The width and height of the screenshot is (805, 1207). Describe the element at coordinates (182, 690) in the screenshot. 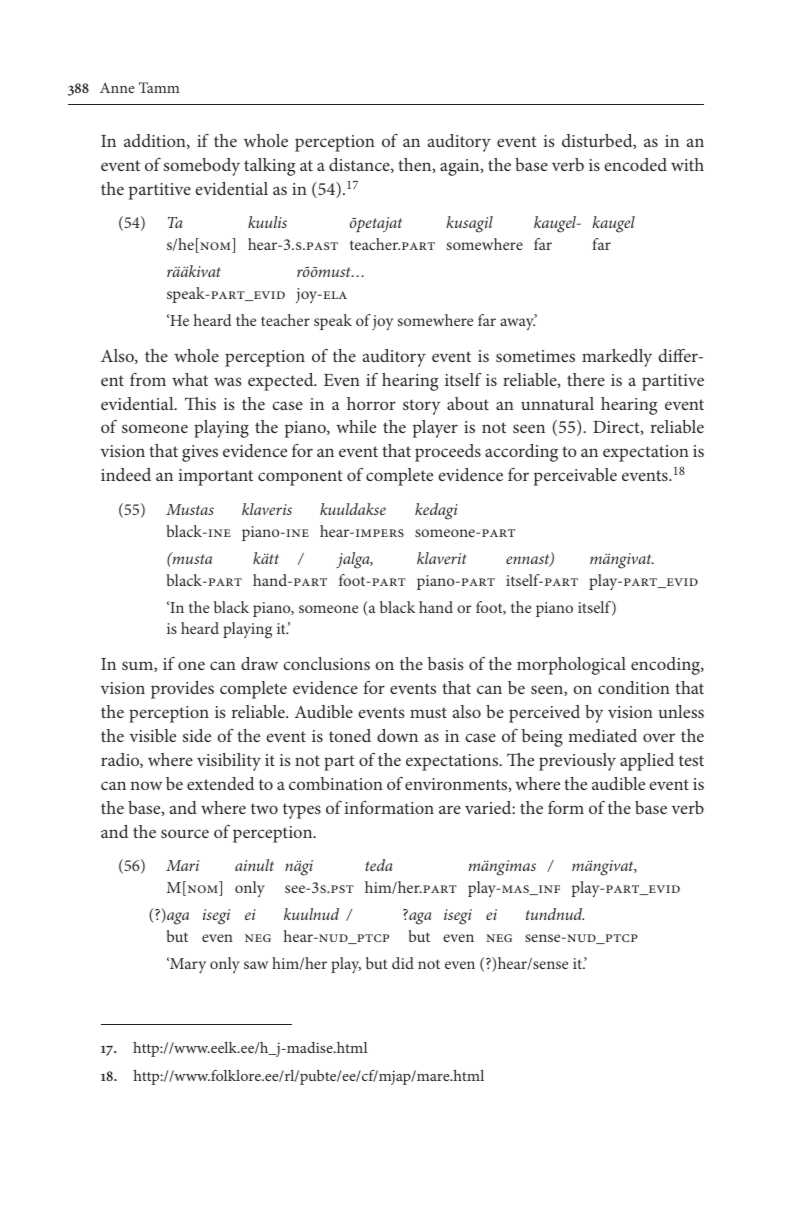

I see `provides` at that location.
